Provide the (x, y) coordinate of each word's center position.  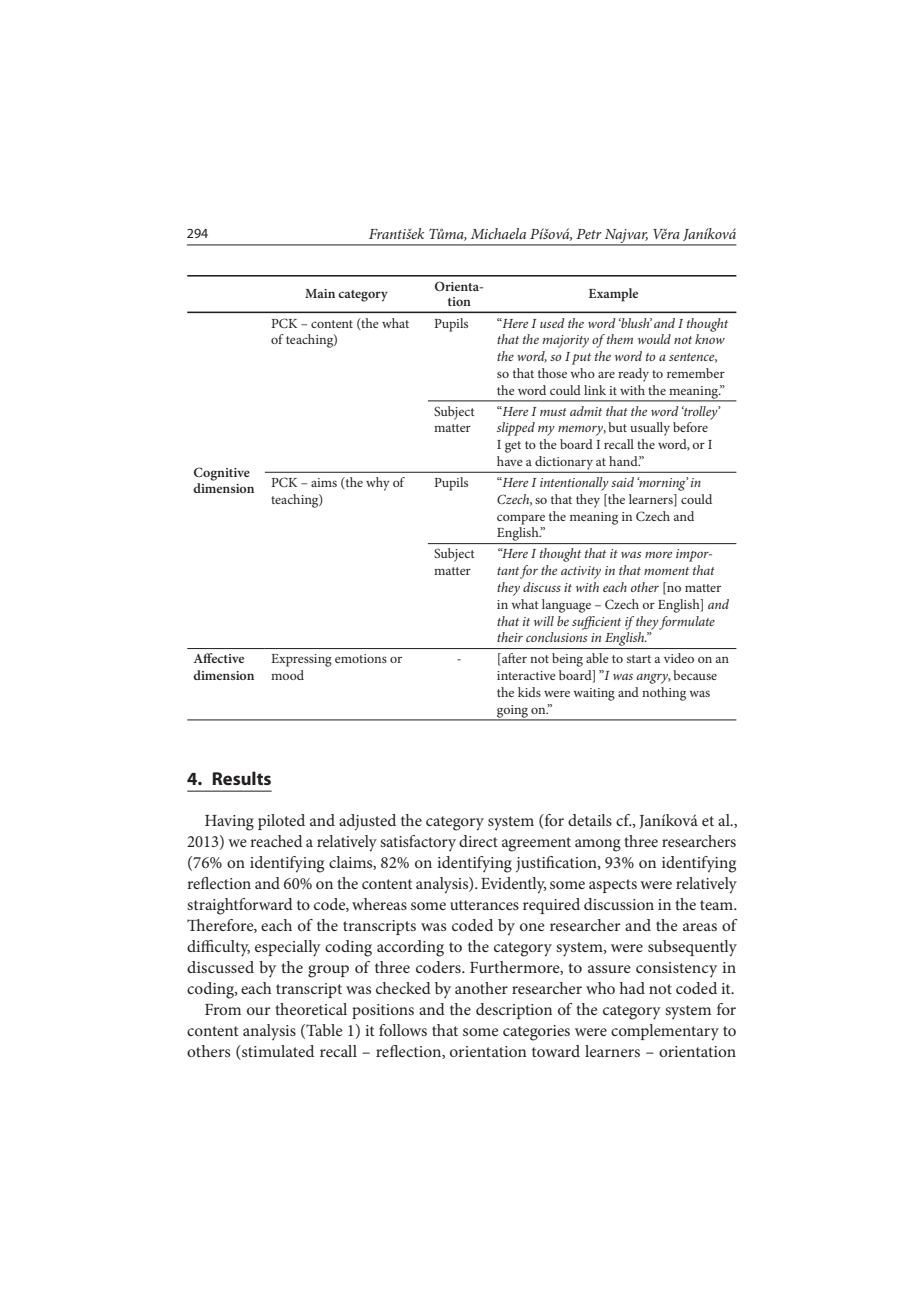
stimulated (277, 1052)
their (510, 637)
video (679, 658)
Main (320, 293)
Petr (589, 234)
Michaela (498, 233)
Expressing (301, 660)
